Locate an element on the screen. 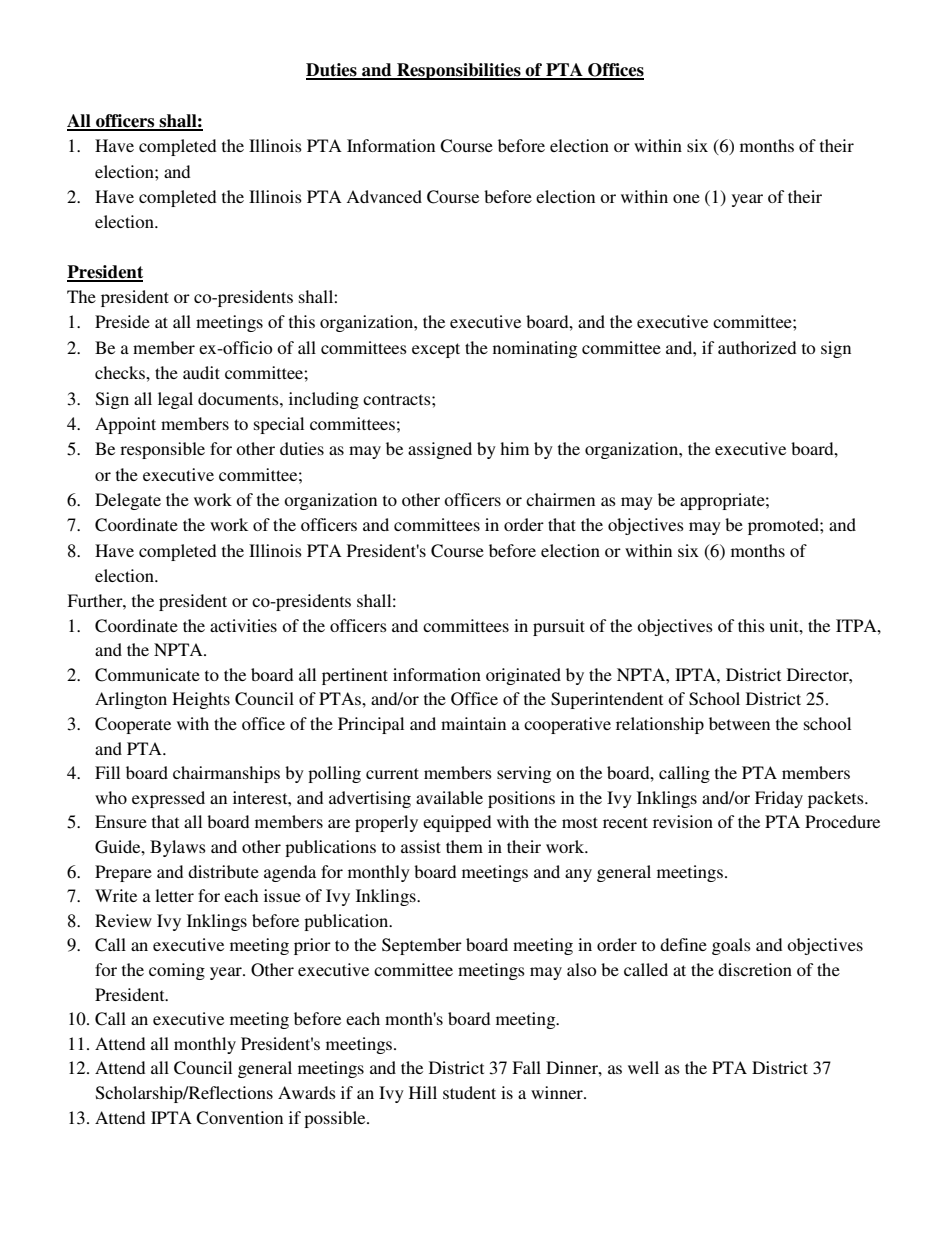 The width and height of the screenshot is (952, 1233). student is located at coordinates (469, 1092).
